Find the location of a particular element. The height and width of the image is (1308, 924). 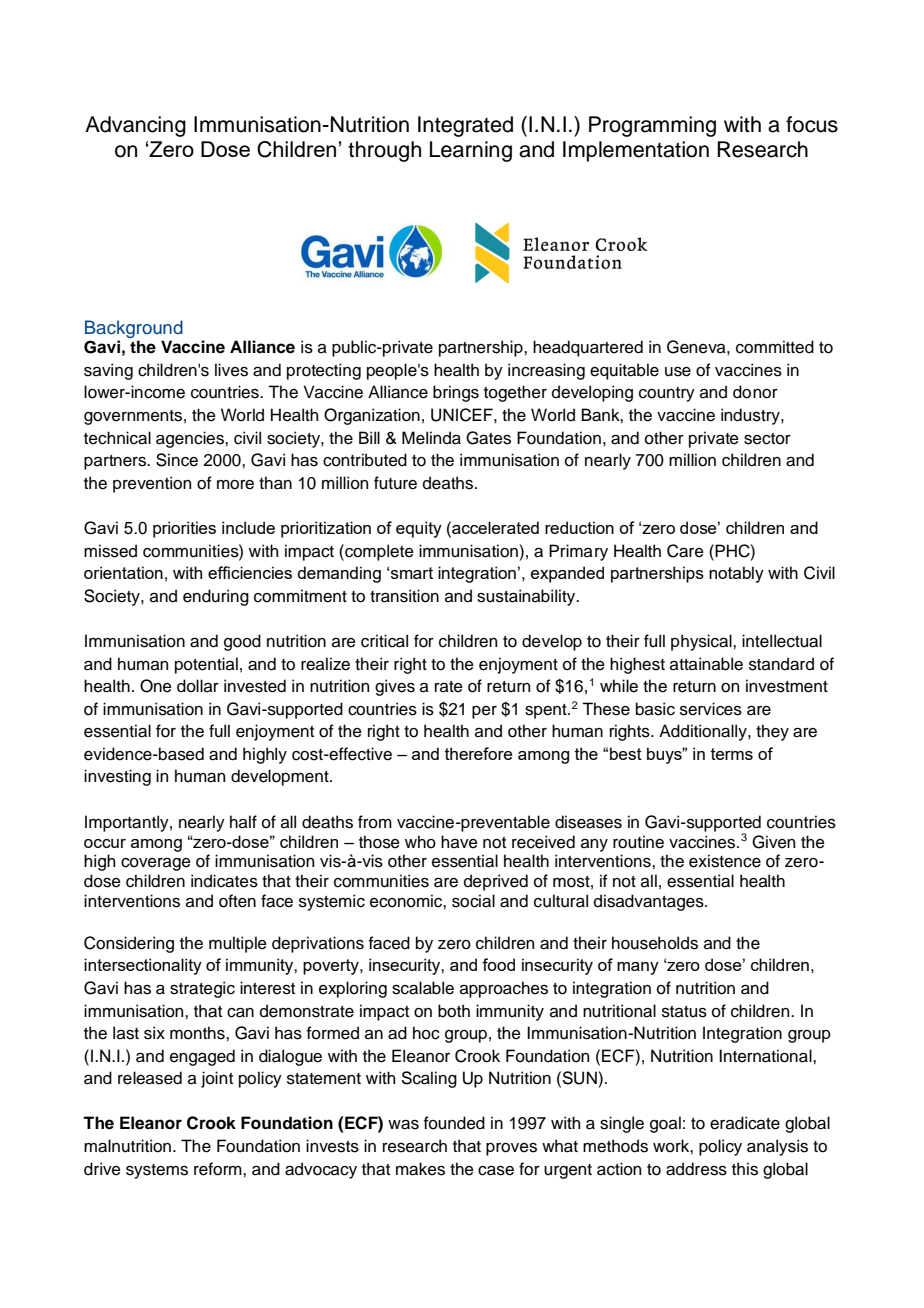

founded is located at coordinates (454, 1123).
